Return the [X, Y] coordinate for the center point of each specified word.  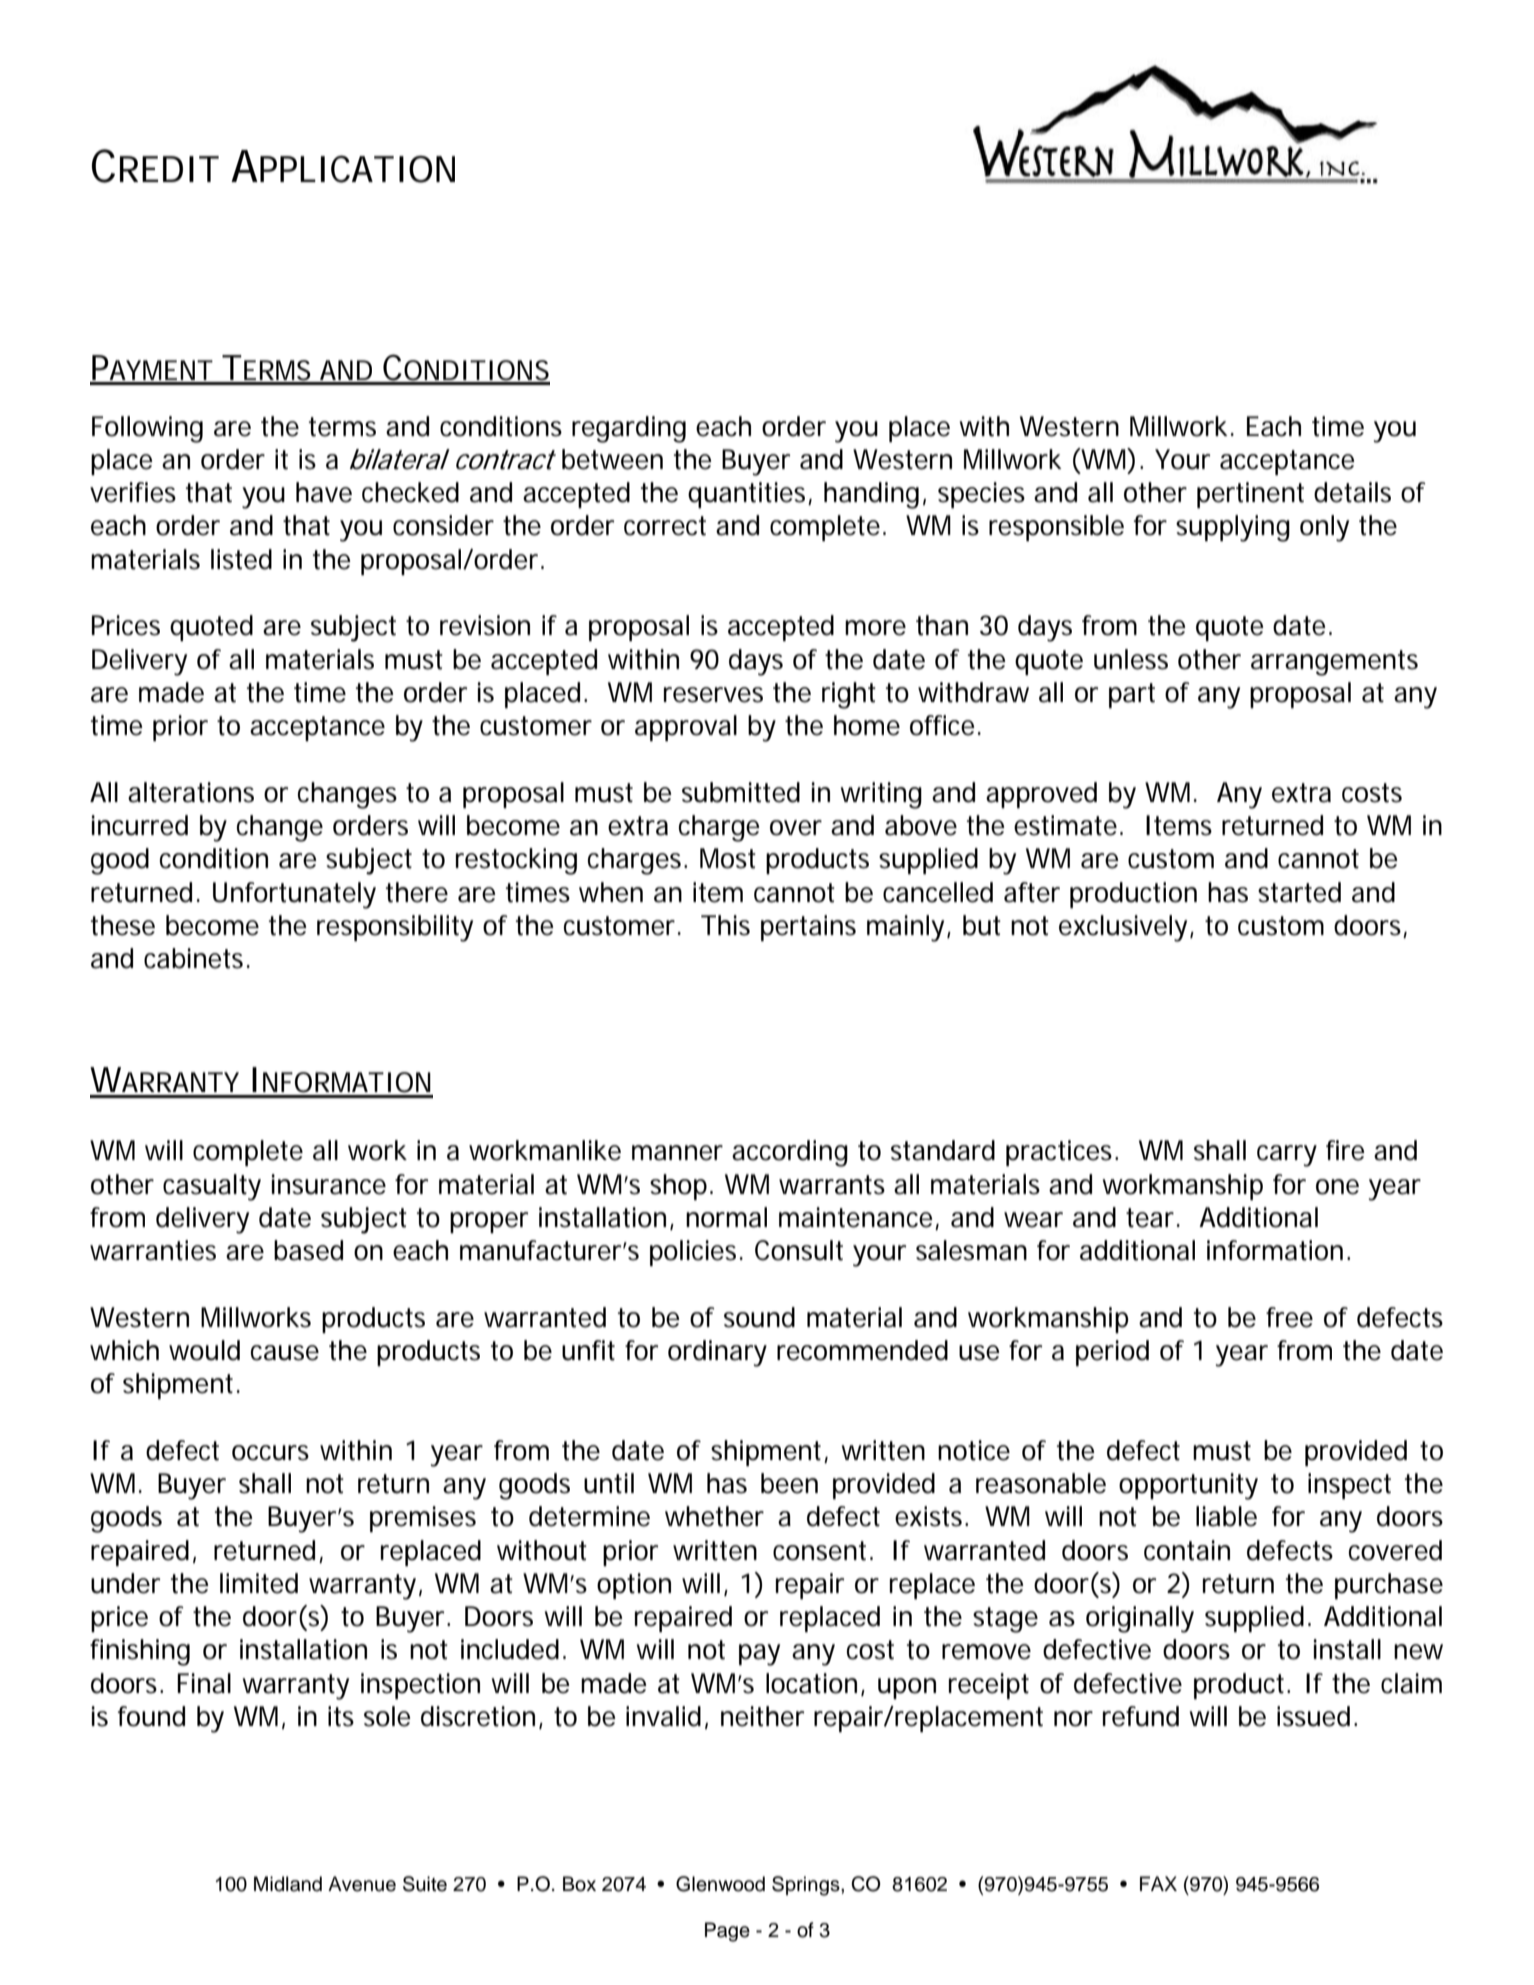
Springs [807, 1886]
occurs [270, 1453]
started [1299, 892]
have [324, 492]
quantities [748, 495]
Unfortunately [294, 895]
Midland [288, 1884]
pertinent [1250, 495]
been [789, 1483]
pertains [808, 928]
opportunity [1188, 1486]
